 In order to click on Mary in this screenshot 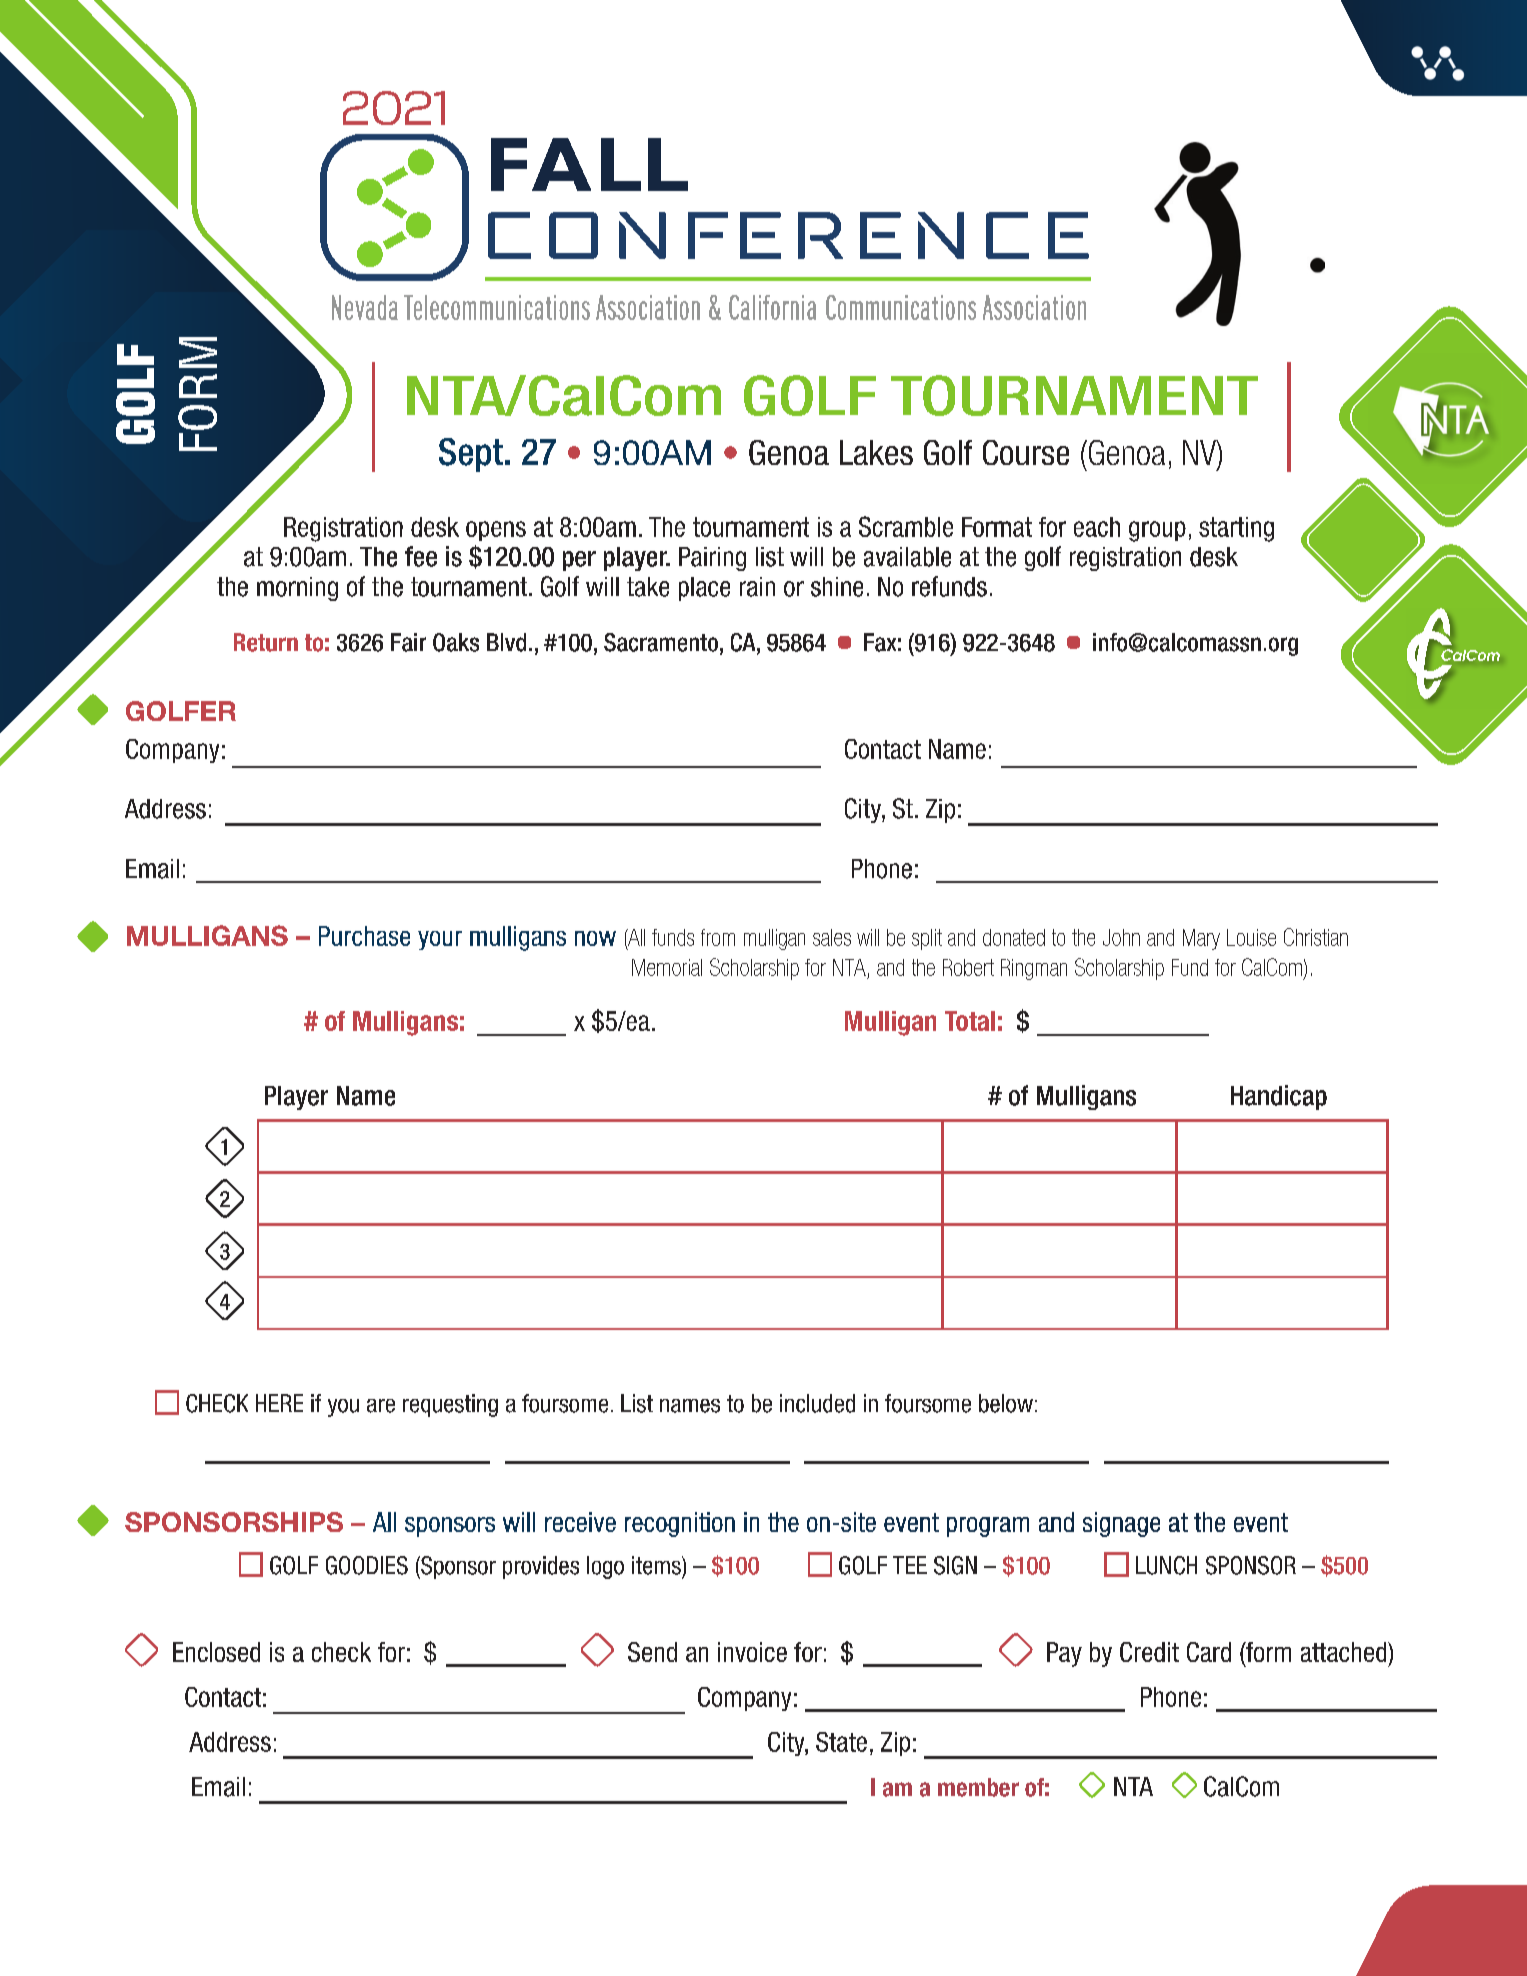, I will do `click(1201, 939)`.
